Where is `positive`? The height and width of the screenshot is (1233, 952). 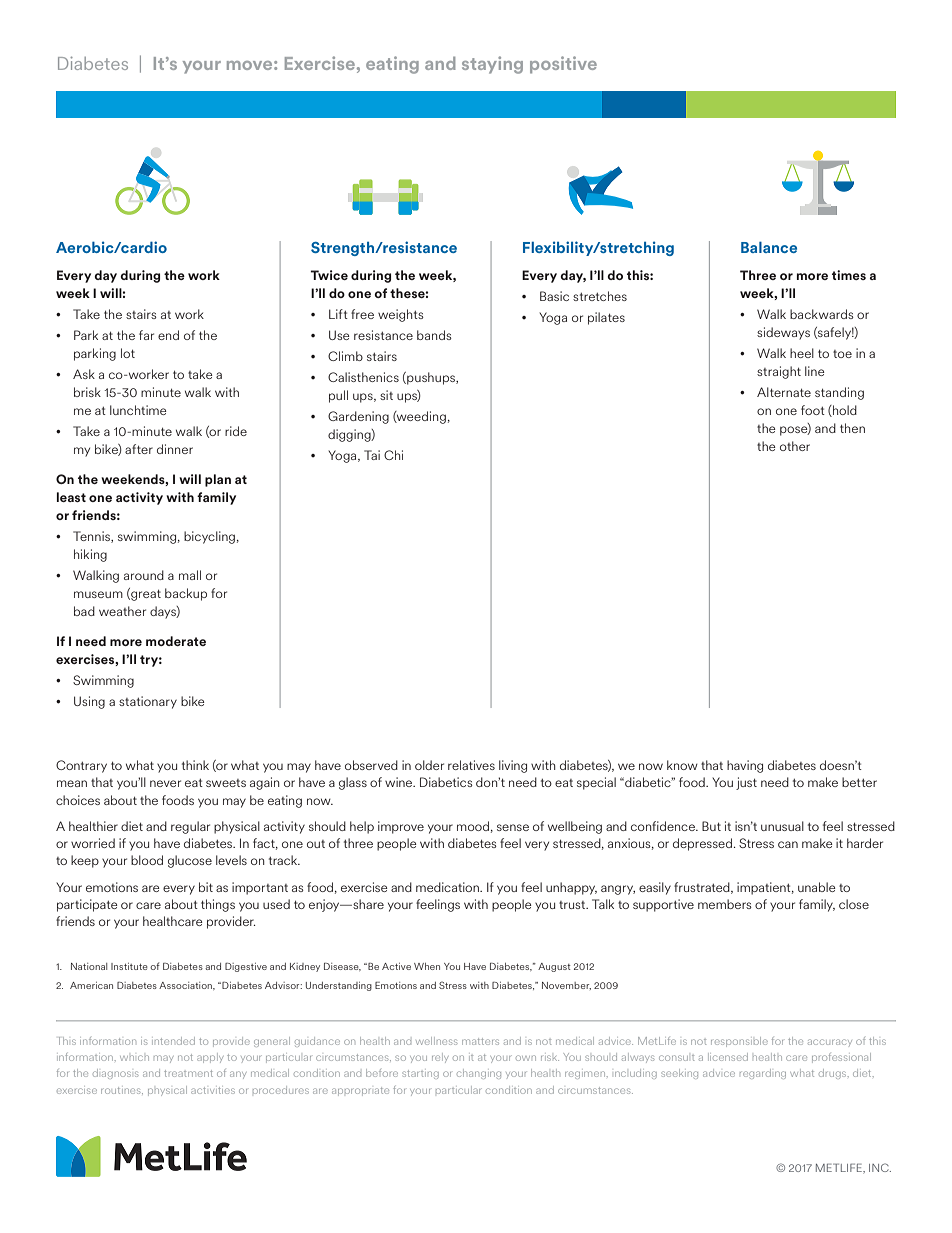 positive is located at coordinates (563, 65).
